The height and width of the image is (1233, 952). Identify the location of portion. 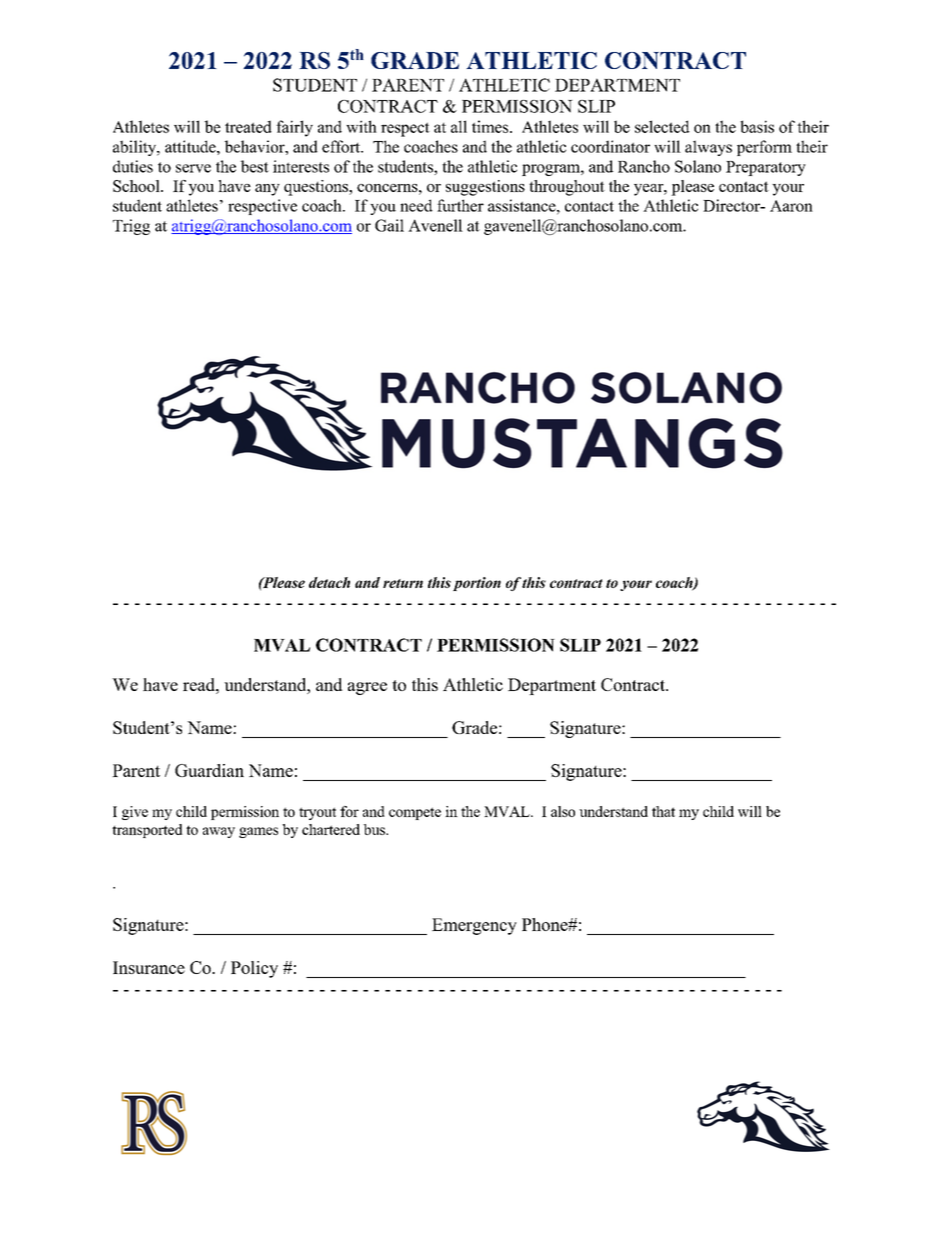
(477, 584).
